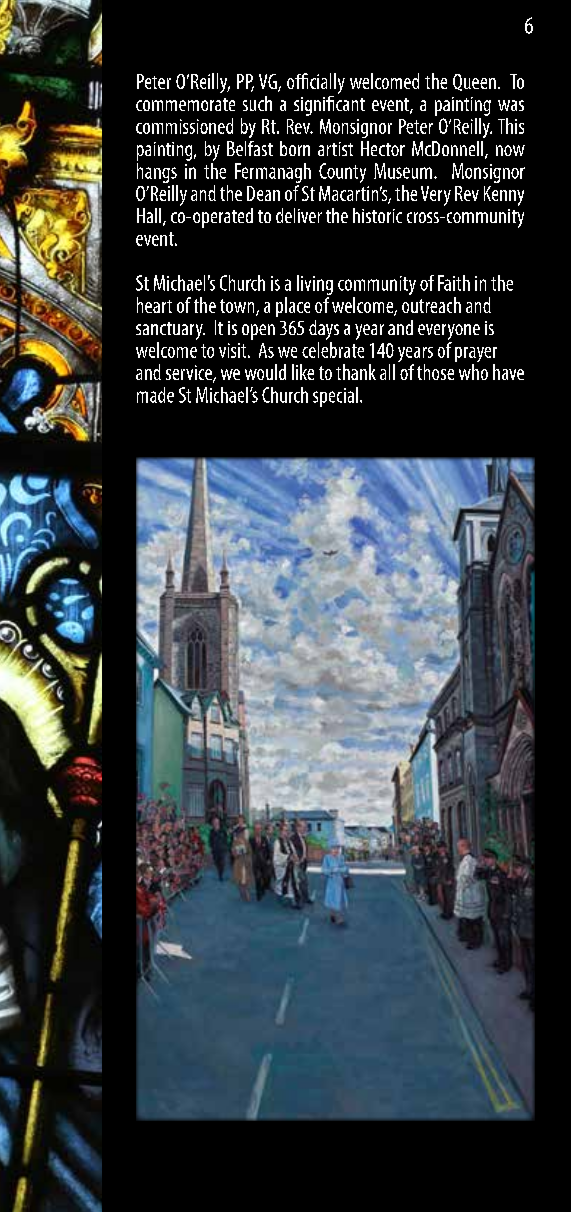 The width and height of the document is (571, 1212). Describe the element at coordinates (316, 83) in the document. I see `officially` at that location.
